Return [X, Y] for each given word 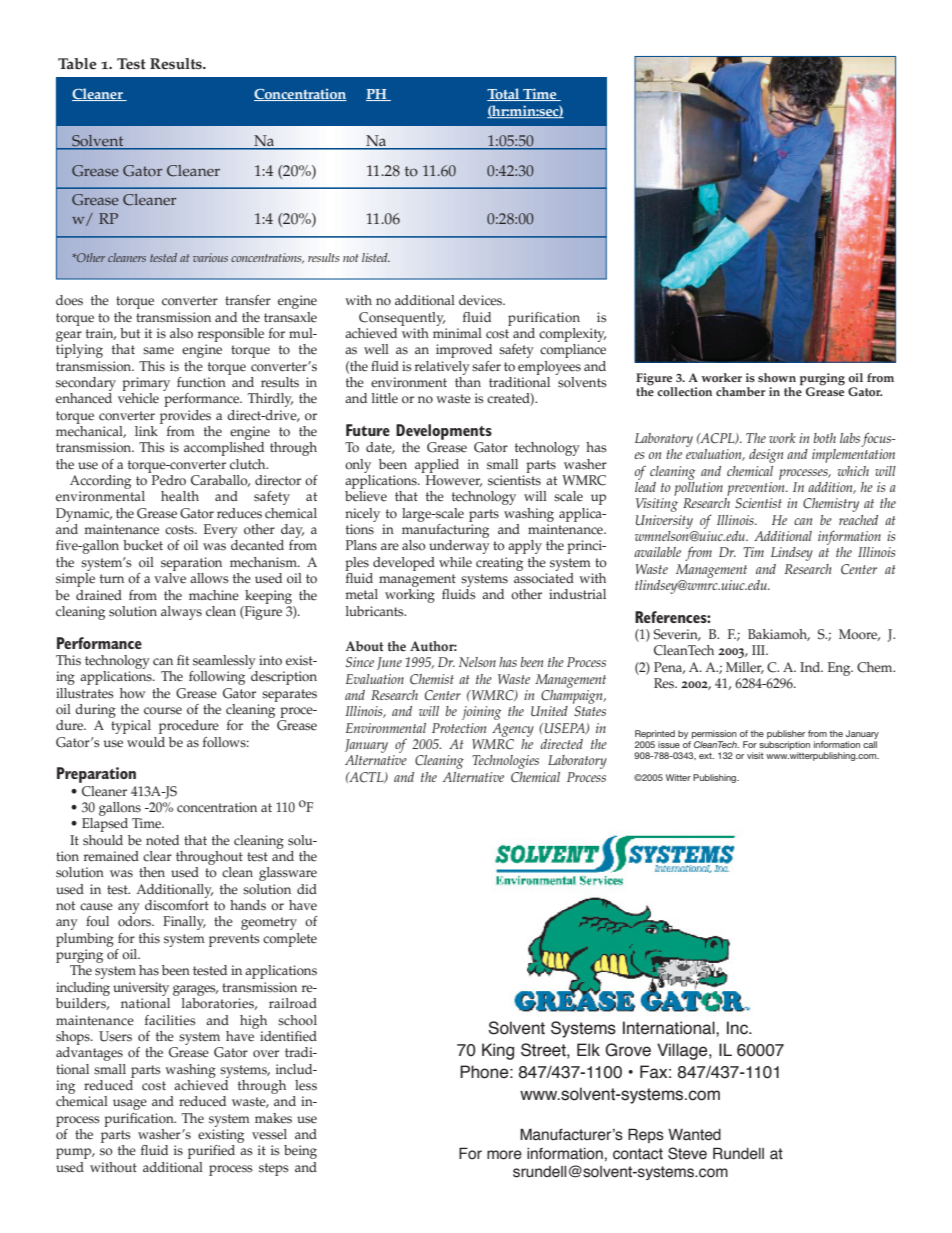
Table [77, 64]
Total [504, 94]
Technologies [505, 762]
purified [211, 1152]
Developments [444, 432]
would [146, 742]
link [146, 431]
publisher [786, 736]
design [766, 456]
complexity [572, 335]
